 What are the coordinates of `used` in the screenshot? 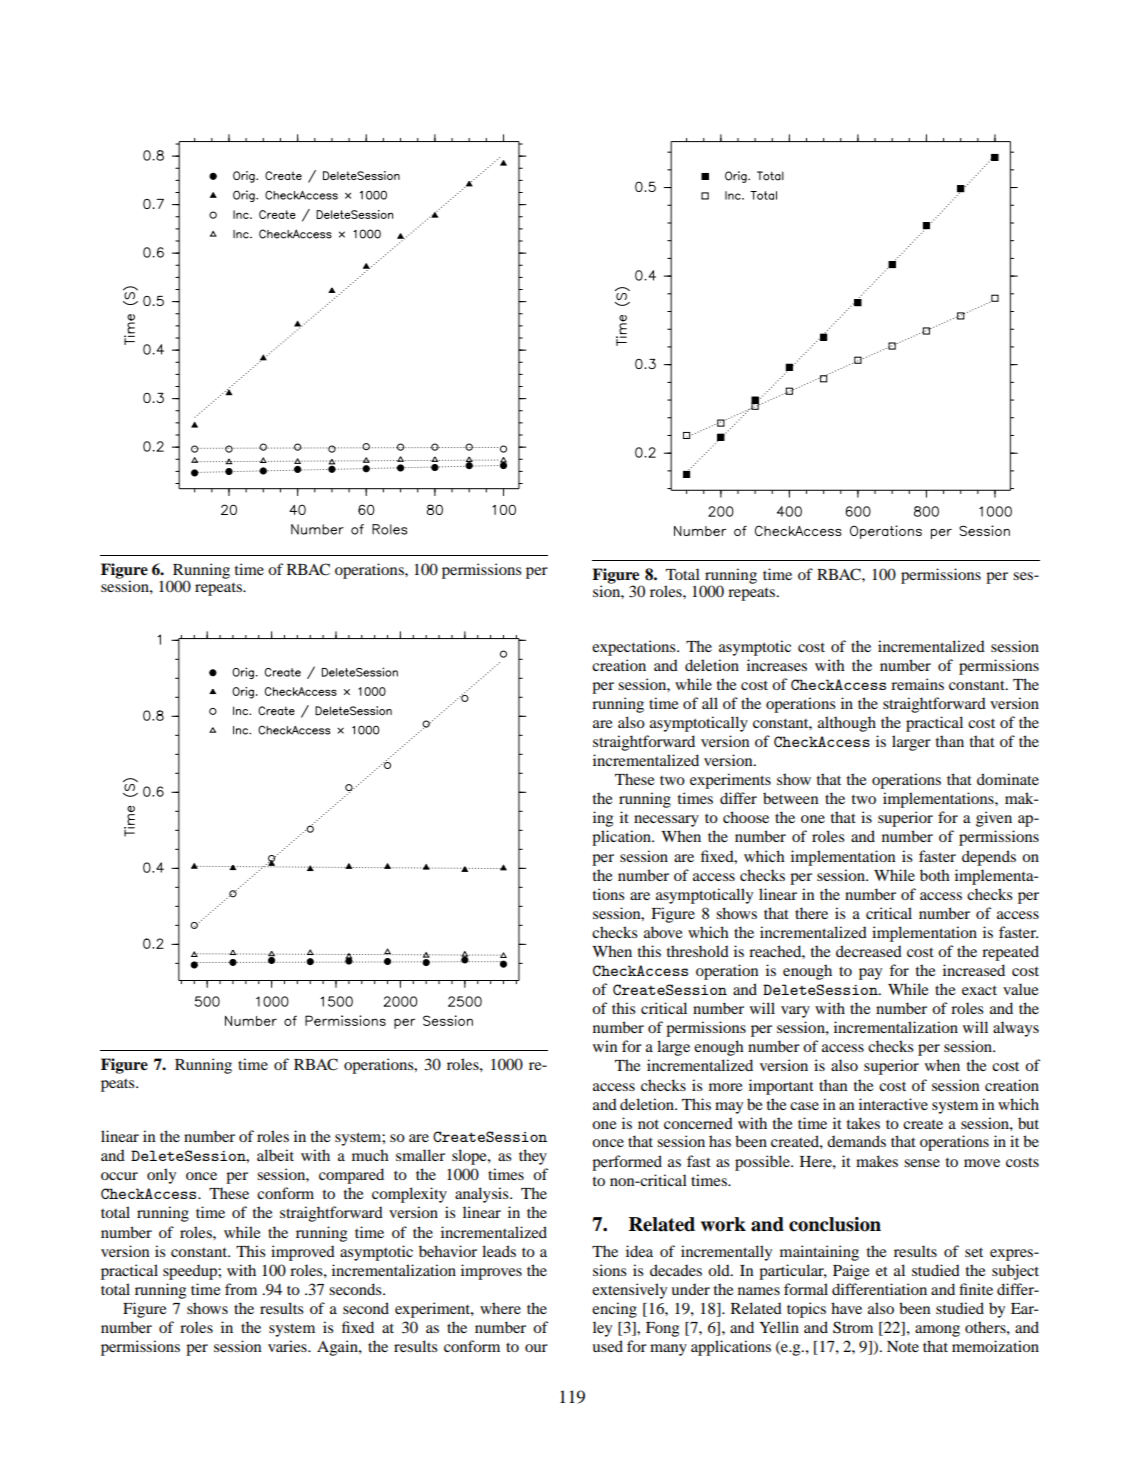 It's located at (607, 1346).
